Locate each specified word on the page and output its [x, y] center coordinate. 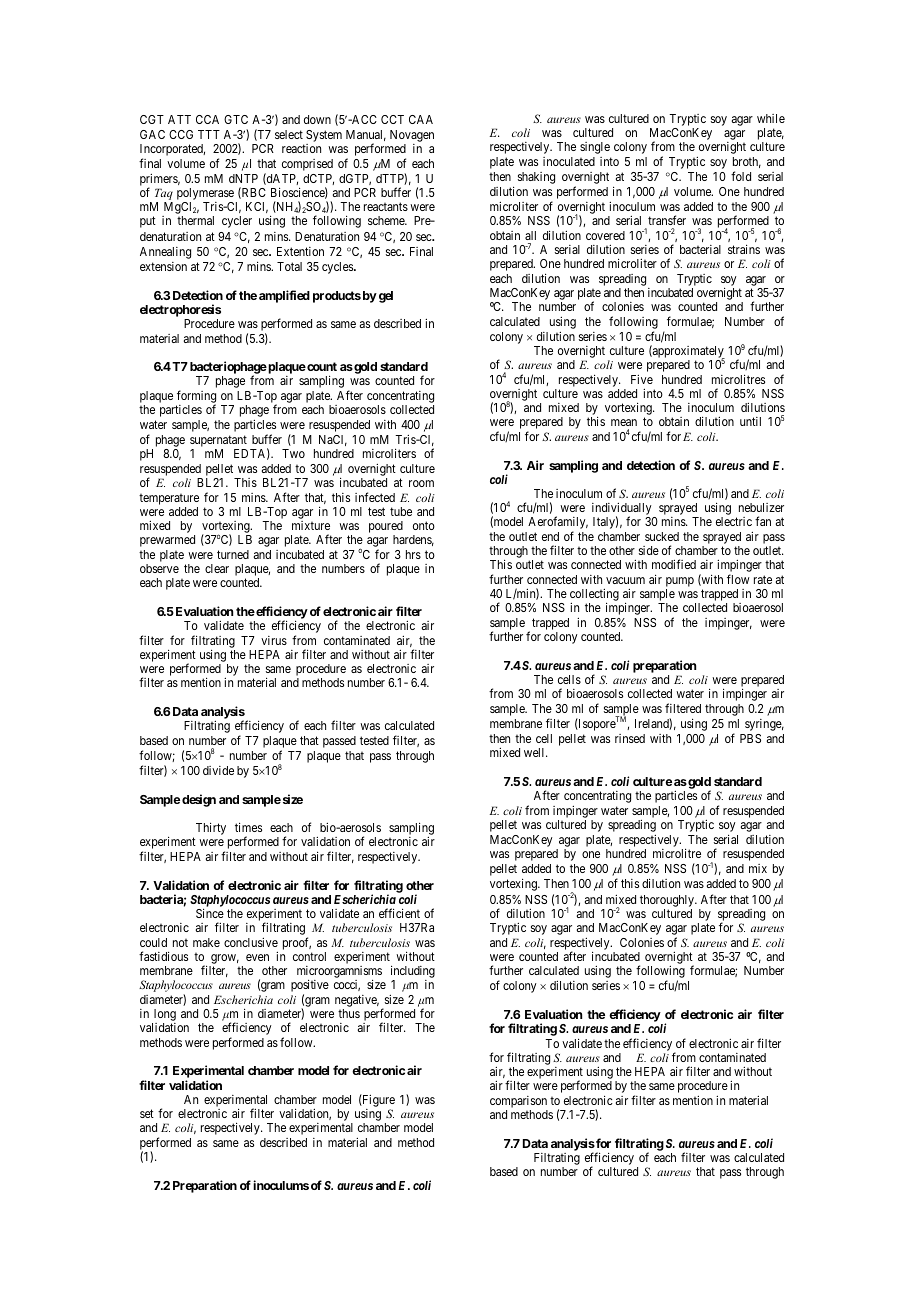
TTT [209, 134]
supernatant [218, 441]
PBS [750, 738]
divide [218, 770]
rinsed [630, 738]
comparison [518, 1102]
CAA [421, 119]
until [750, 421]
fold [741, 176]
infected [375, 497]
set [147, 1113]
